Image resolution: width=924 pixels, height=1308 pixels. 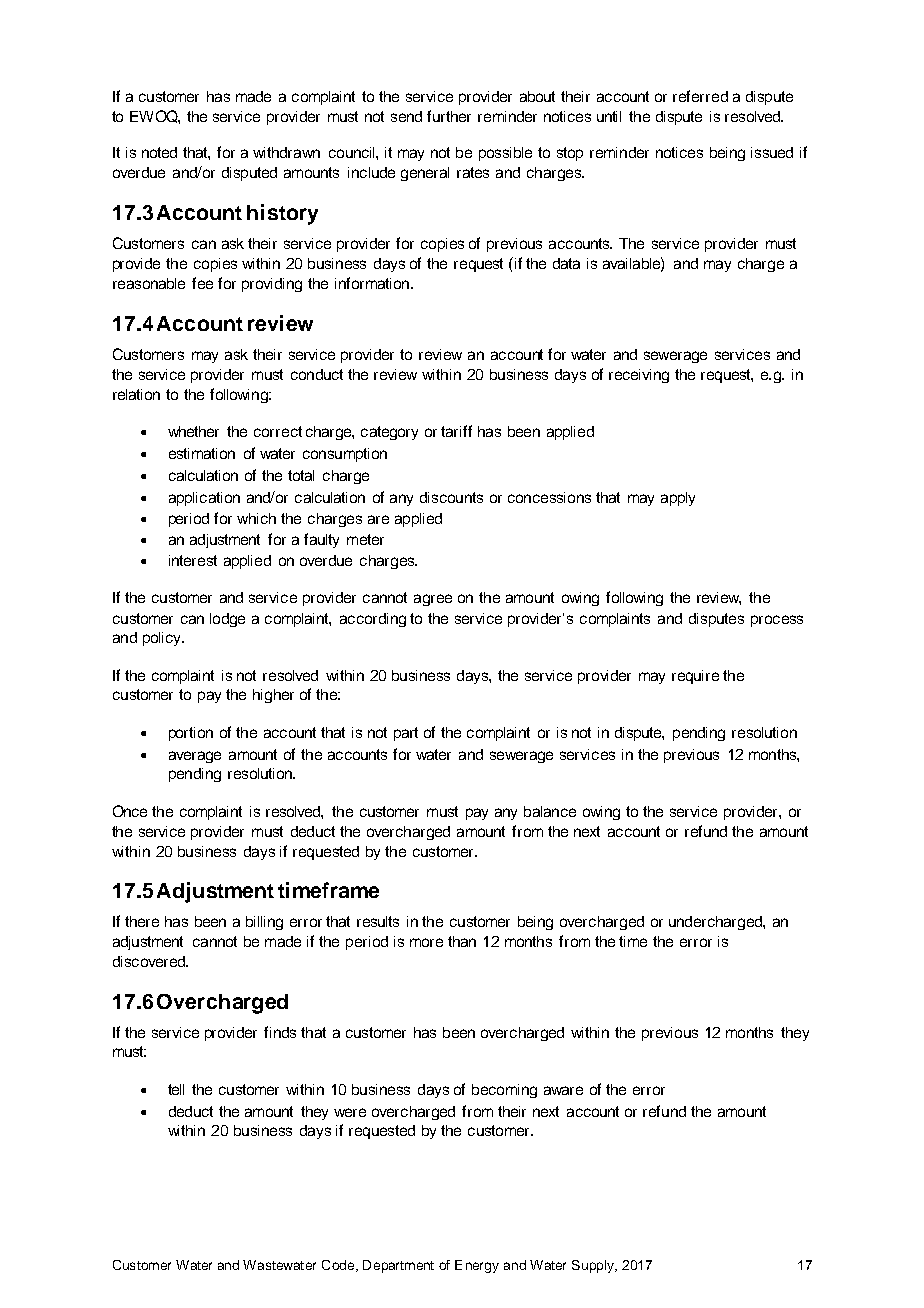 What do you see at coordinates (159, 152) in the screenshot?
I see `noted` at bounding box center [159, 152].
